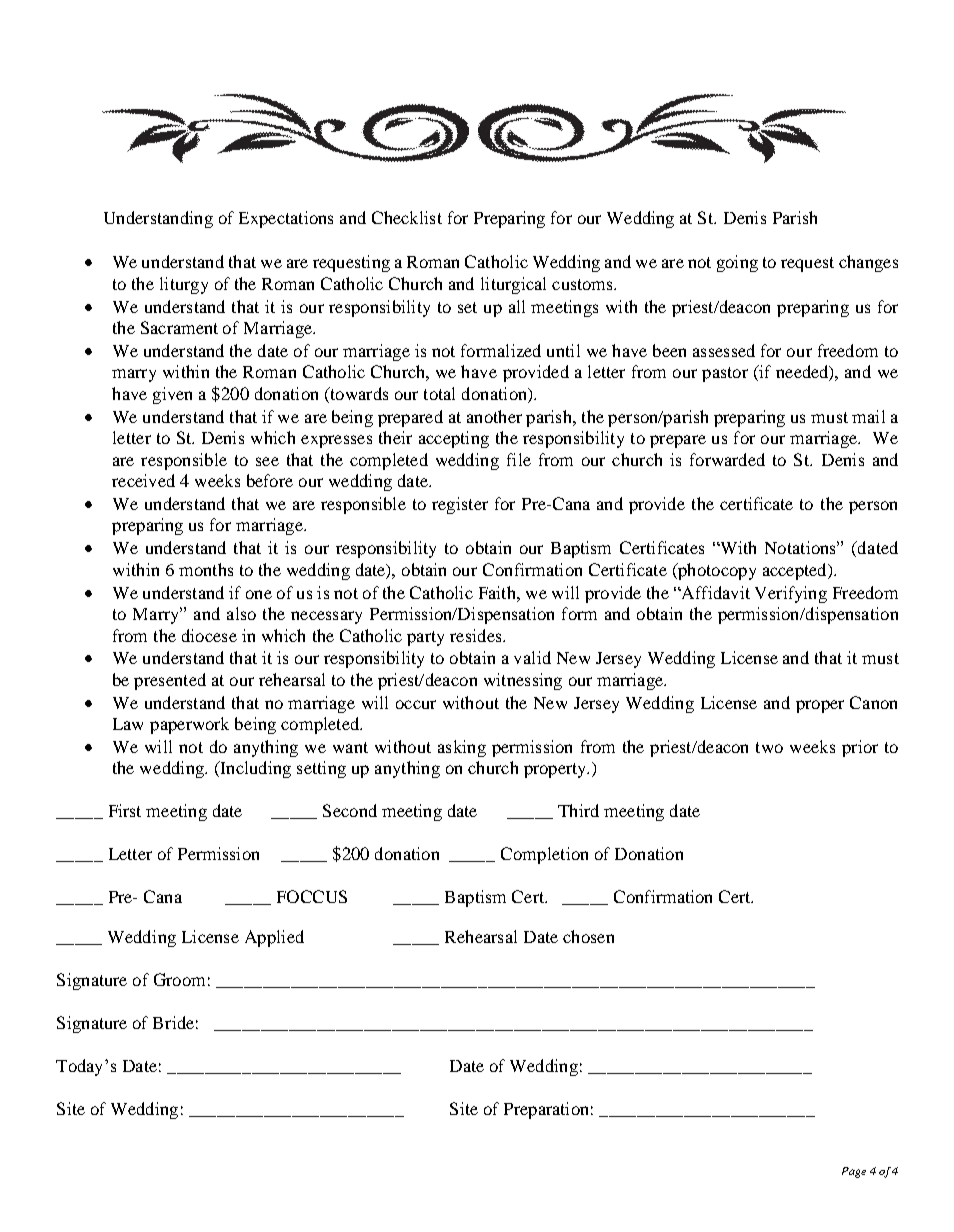  What do you see at coordinates (737, 263) in the document?
I see `going` at bounding box center [737, 263].
